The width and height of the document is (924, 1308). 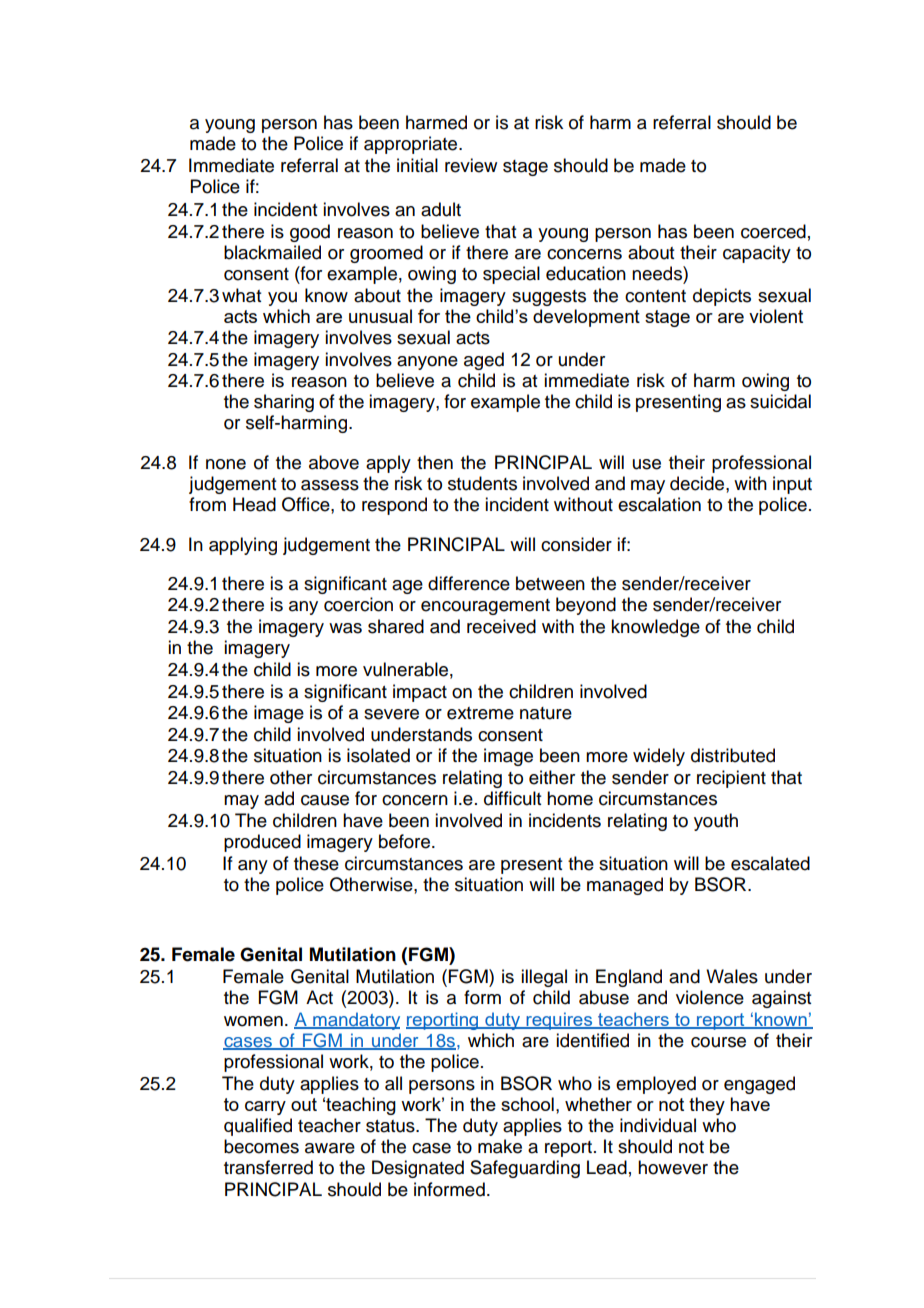 I want to click on youth, so click(x=716, y=822).
